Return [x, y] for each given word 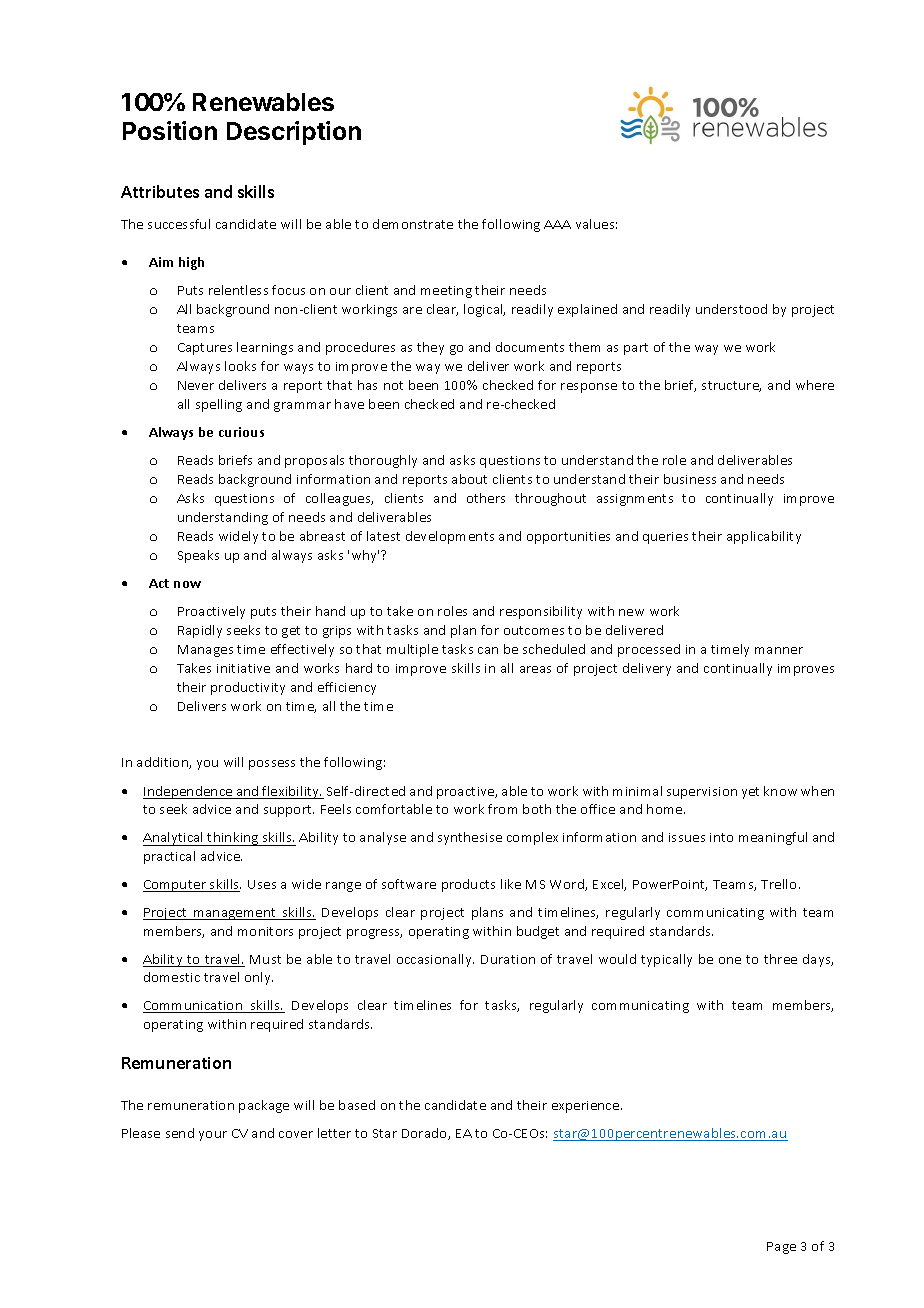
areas [535, 669]
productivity [248, 688]
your [213, 1136]
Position [170, 130]
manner [779, 650]
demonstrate [413, 224]
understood [731, 309]
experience [587, 1107]
